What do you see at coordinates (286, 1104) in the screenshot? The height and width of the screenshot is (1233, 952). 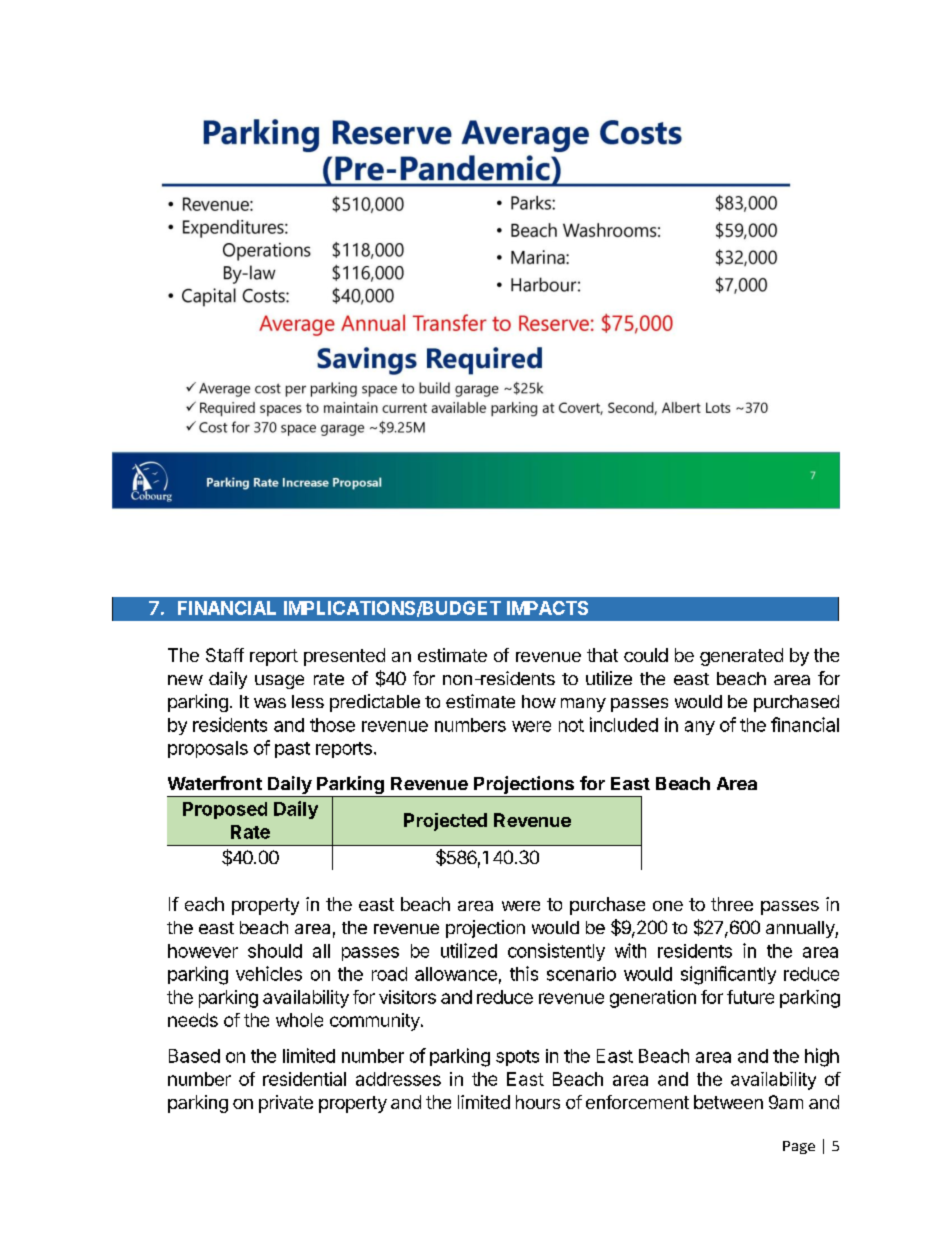 I see `private` at bounding box center [286, 1104].
